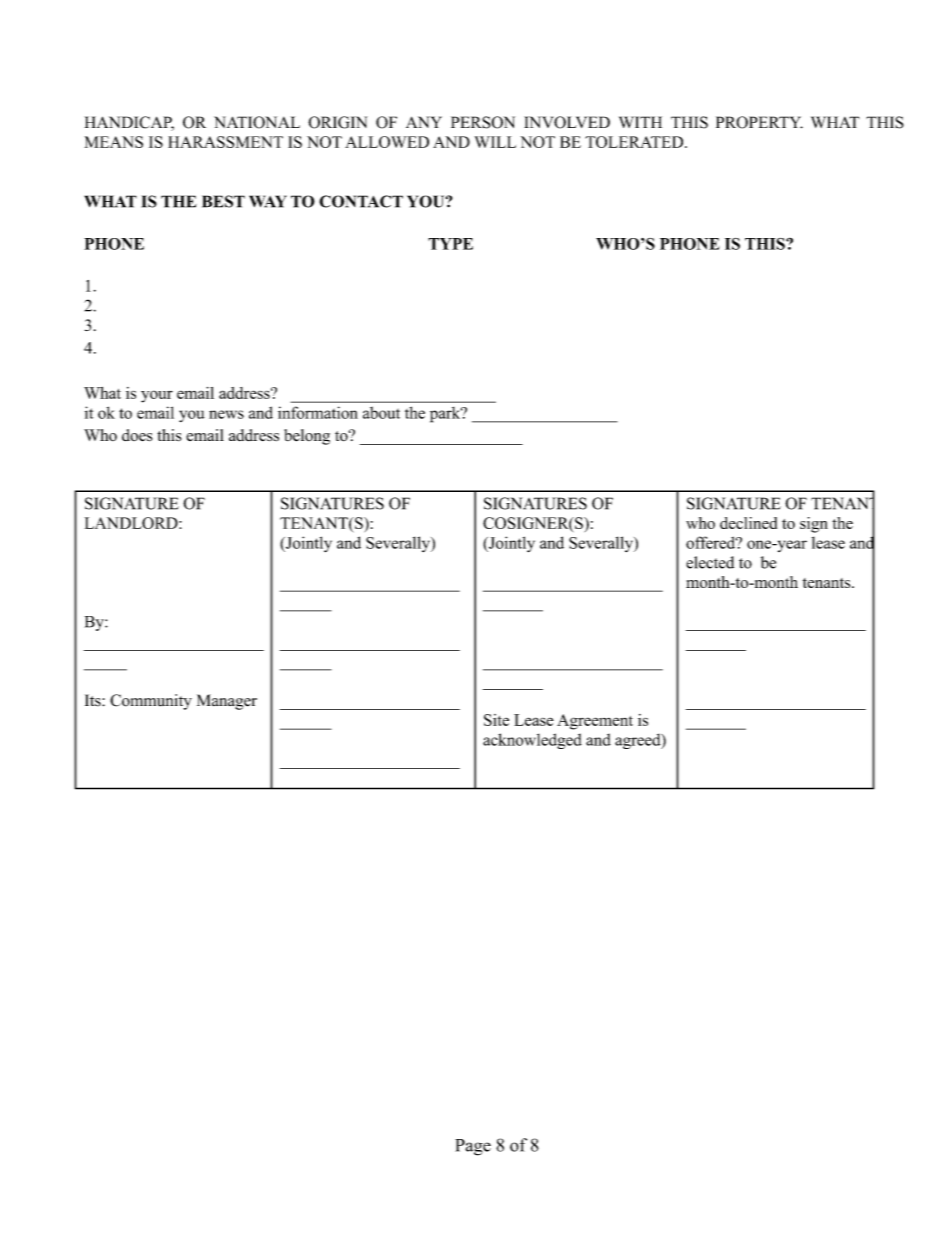 This document has height=1233, width=952. Describe the element at coordinates (532, 741) in the document. I see `acknowledged` at that location.
